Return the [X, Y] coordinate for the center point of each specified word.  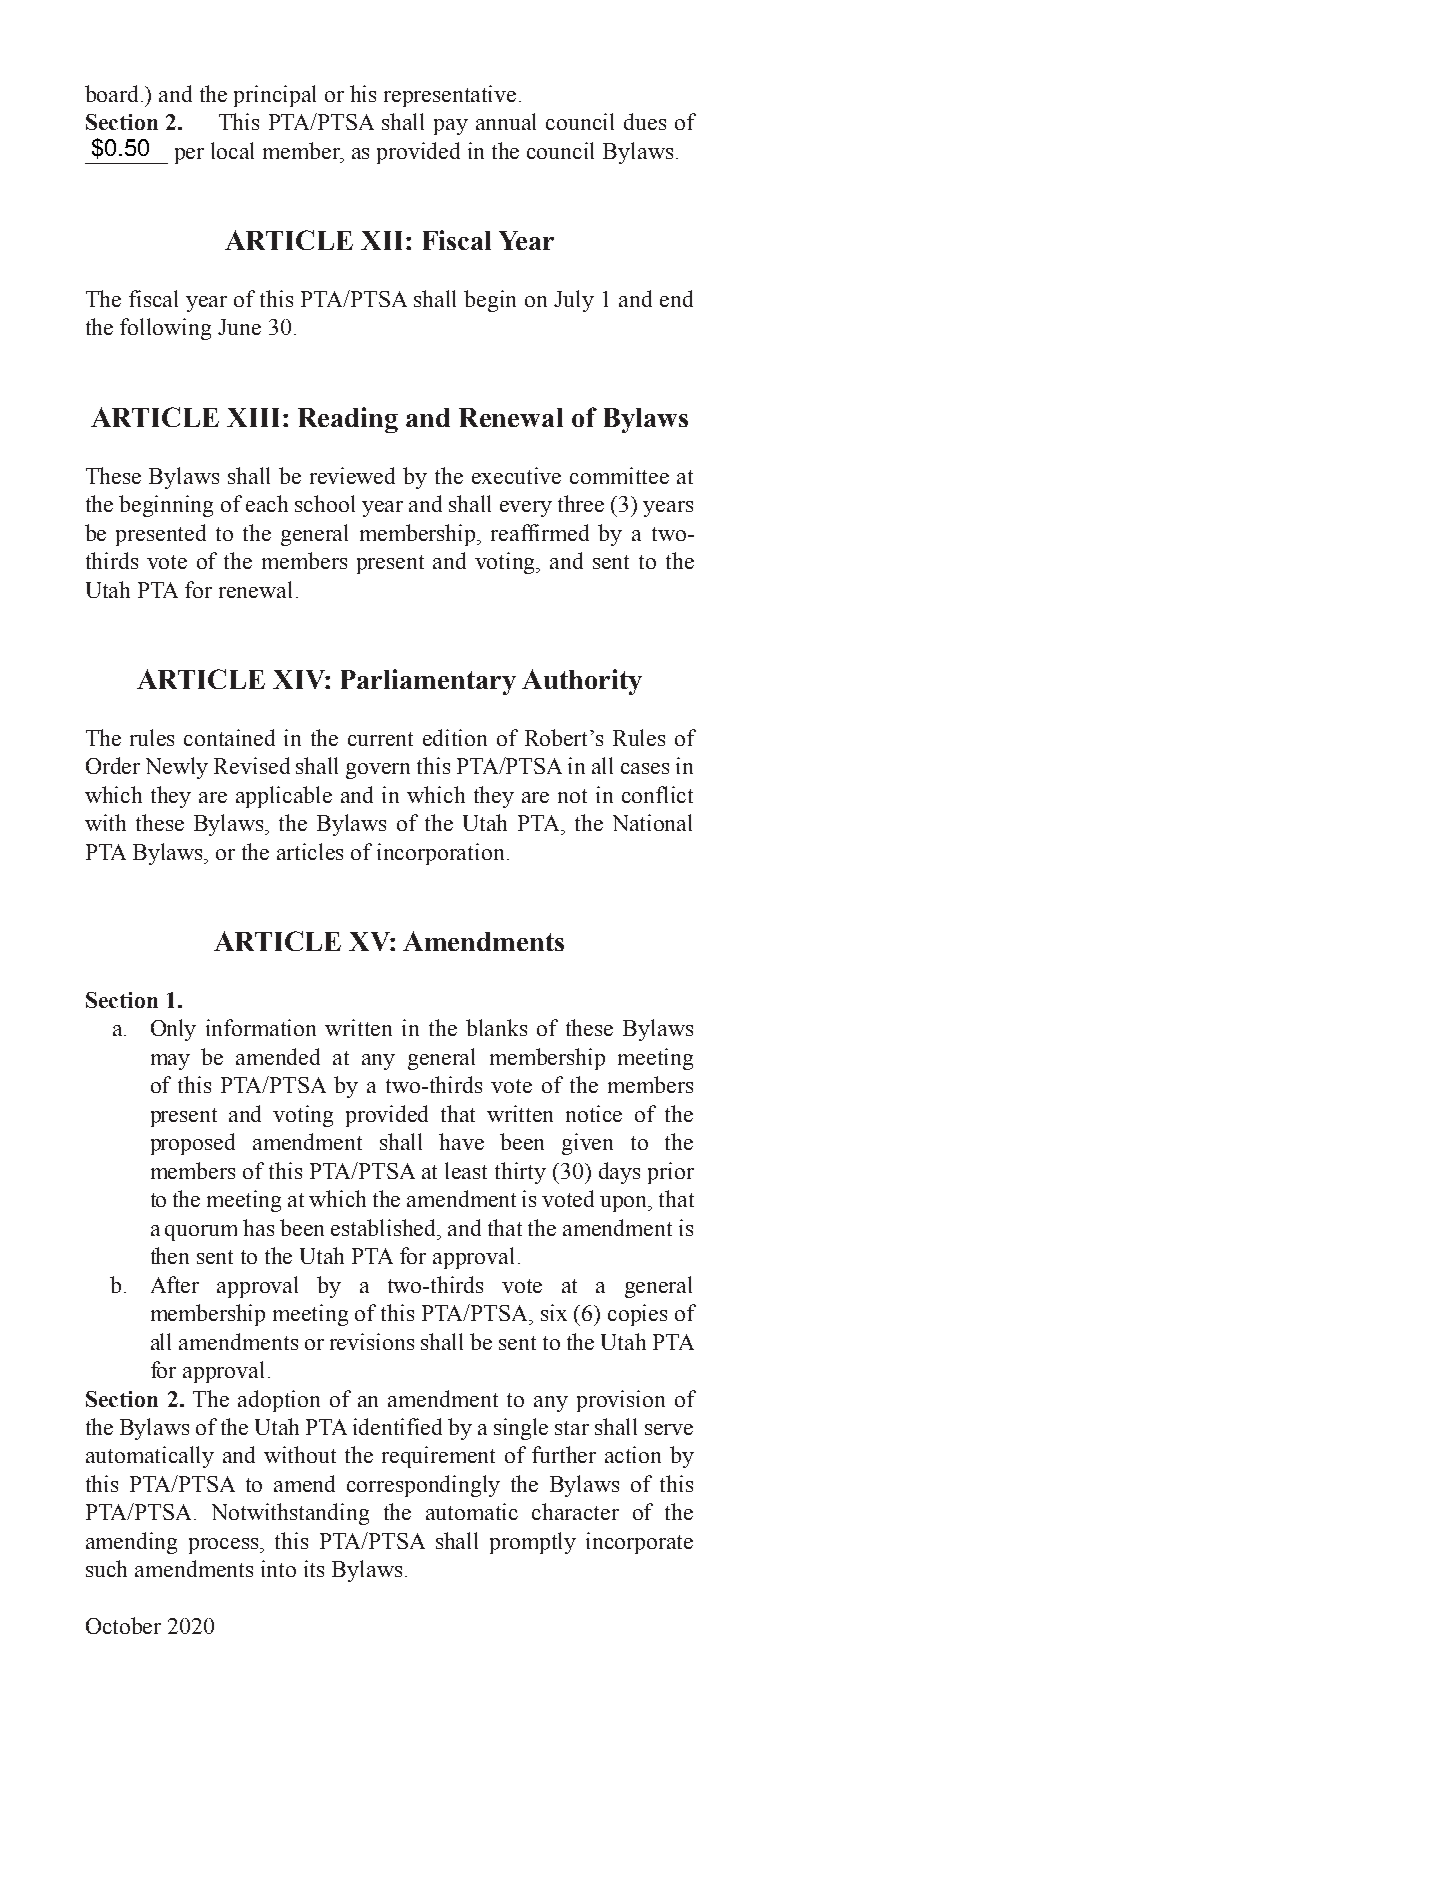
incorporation [440, 854]
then [170, 1255]
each [267, 503]
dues [645, 121]
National [652, 822]
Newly [177, 768]
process [225, 1546]
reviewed [352, 475]
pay [451, 127]
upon [625, 1204]
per [189, 156]
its [314, 1568]
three [581, 503]
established [385, 1227]
